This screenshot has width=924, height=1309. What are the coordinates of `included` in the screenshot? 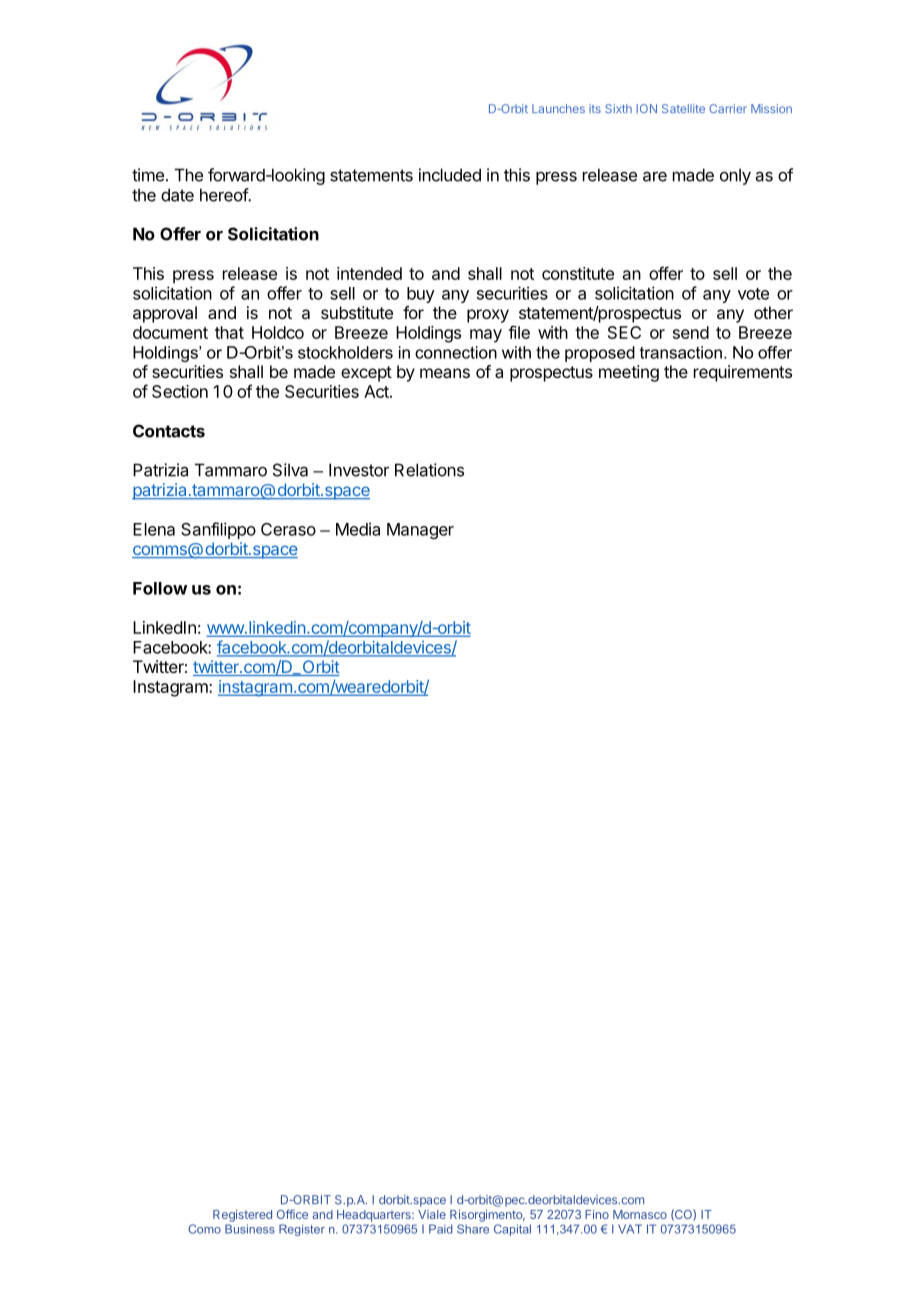 It's located at (450, 175).
